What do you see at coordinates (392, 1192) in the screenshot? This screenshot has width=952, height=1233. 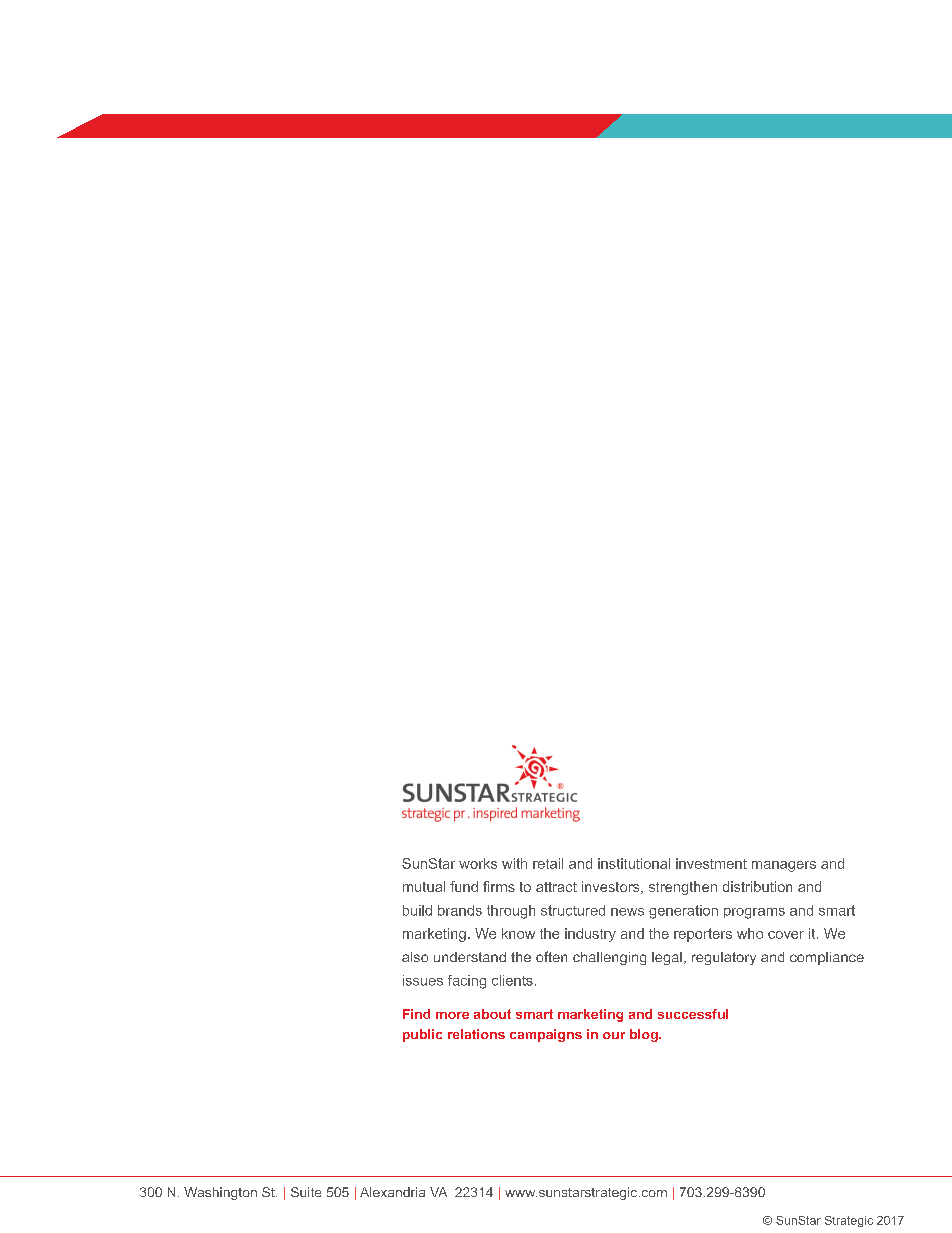 I see `Alexandria` at bounding box center [392, 1192].
